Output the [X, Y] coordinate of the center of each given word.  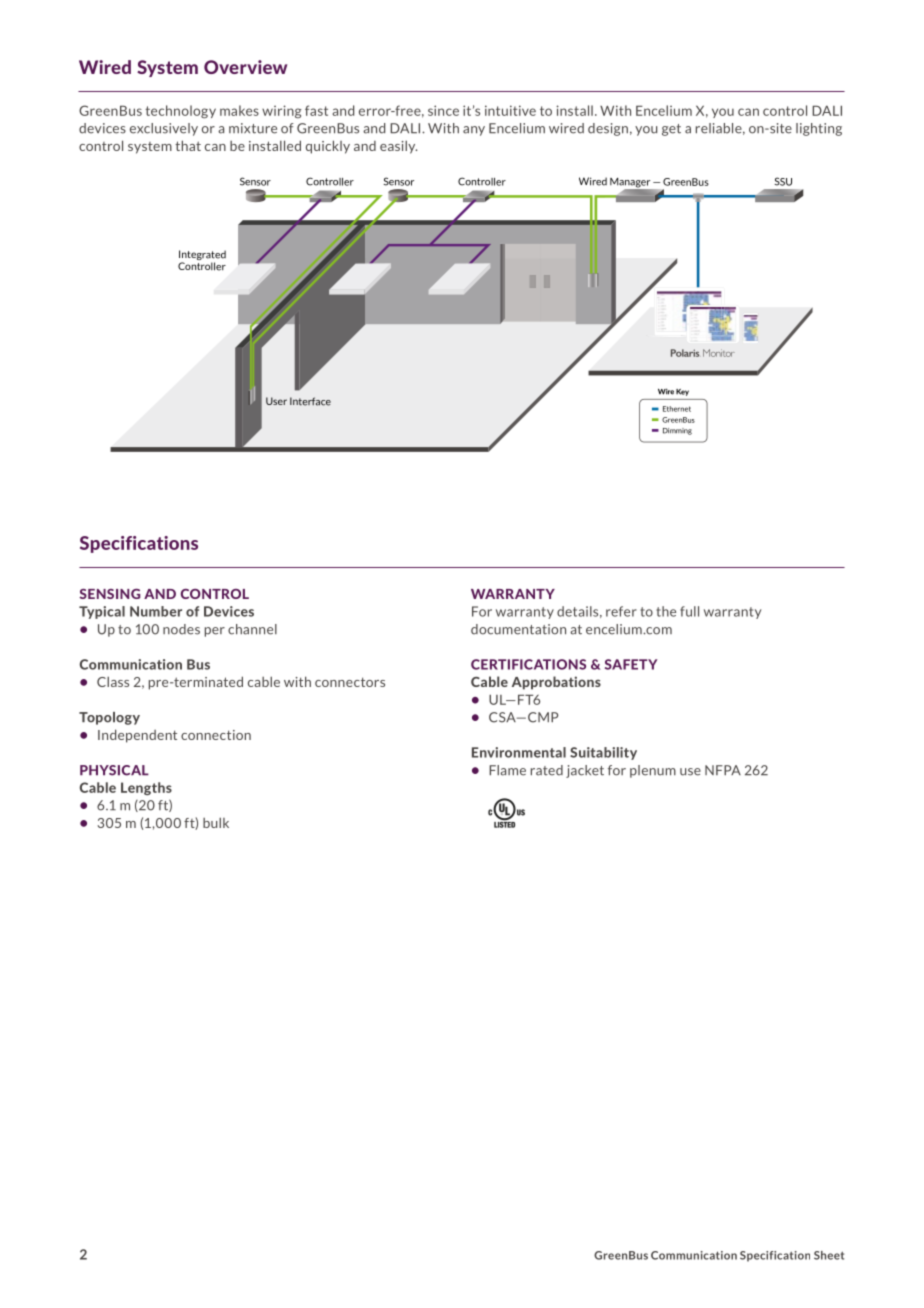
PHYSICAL [114, 770]
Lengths [146, 788]
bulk [216, 822]
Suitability [603, 753]
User [276, 401]
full [689, 611]
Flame [507, 770]
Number [156, 611]
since [443, 110]
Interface [310, 401]
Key [682, 392]
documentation [518, 629]
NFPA [723, 770]
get [671, 130]
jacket [585, 771]
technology [180, 112]
